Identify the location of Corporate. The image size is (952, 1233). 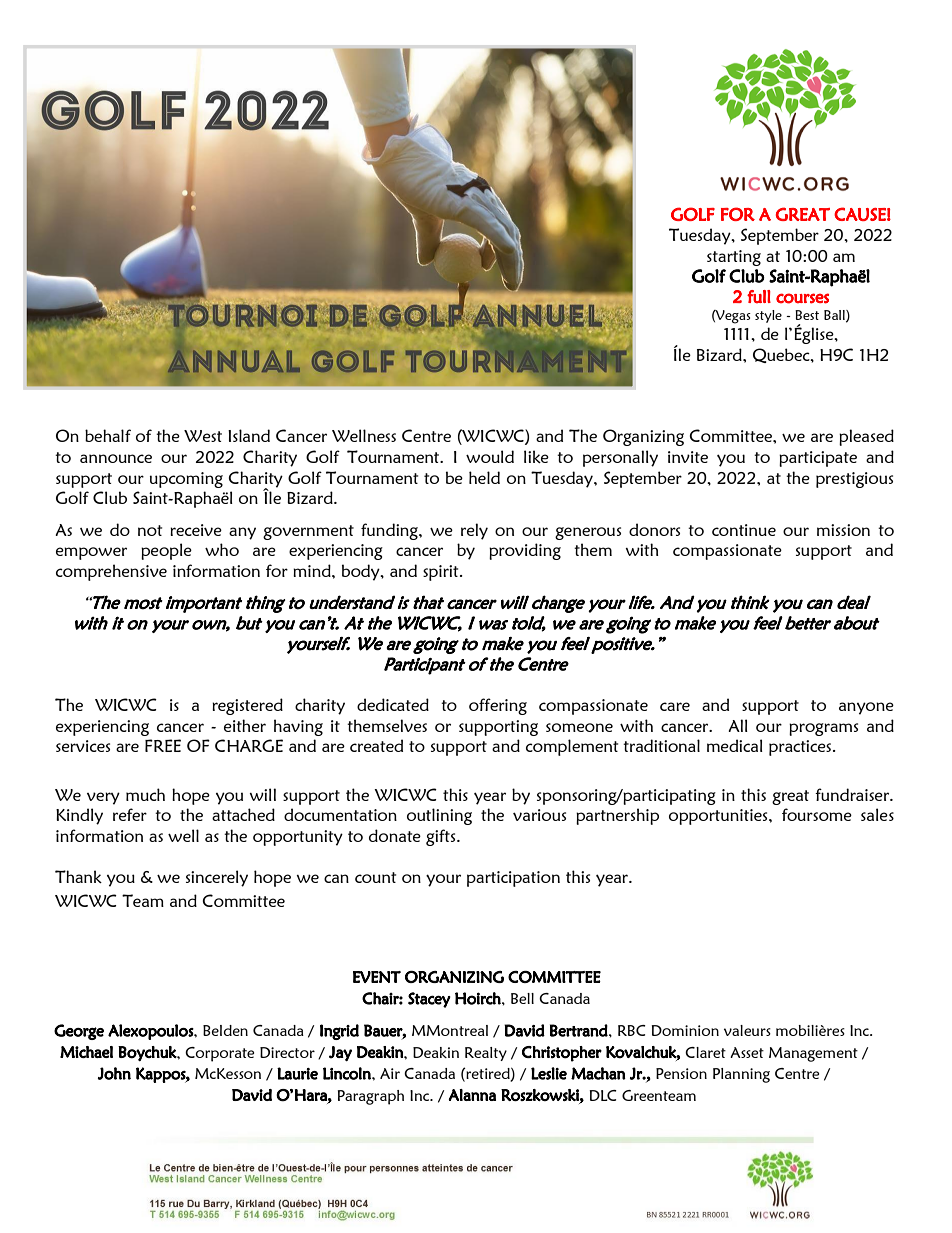
(219, 1054).
